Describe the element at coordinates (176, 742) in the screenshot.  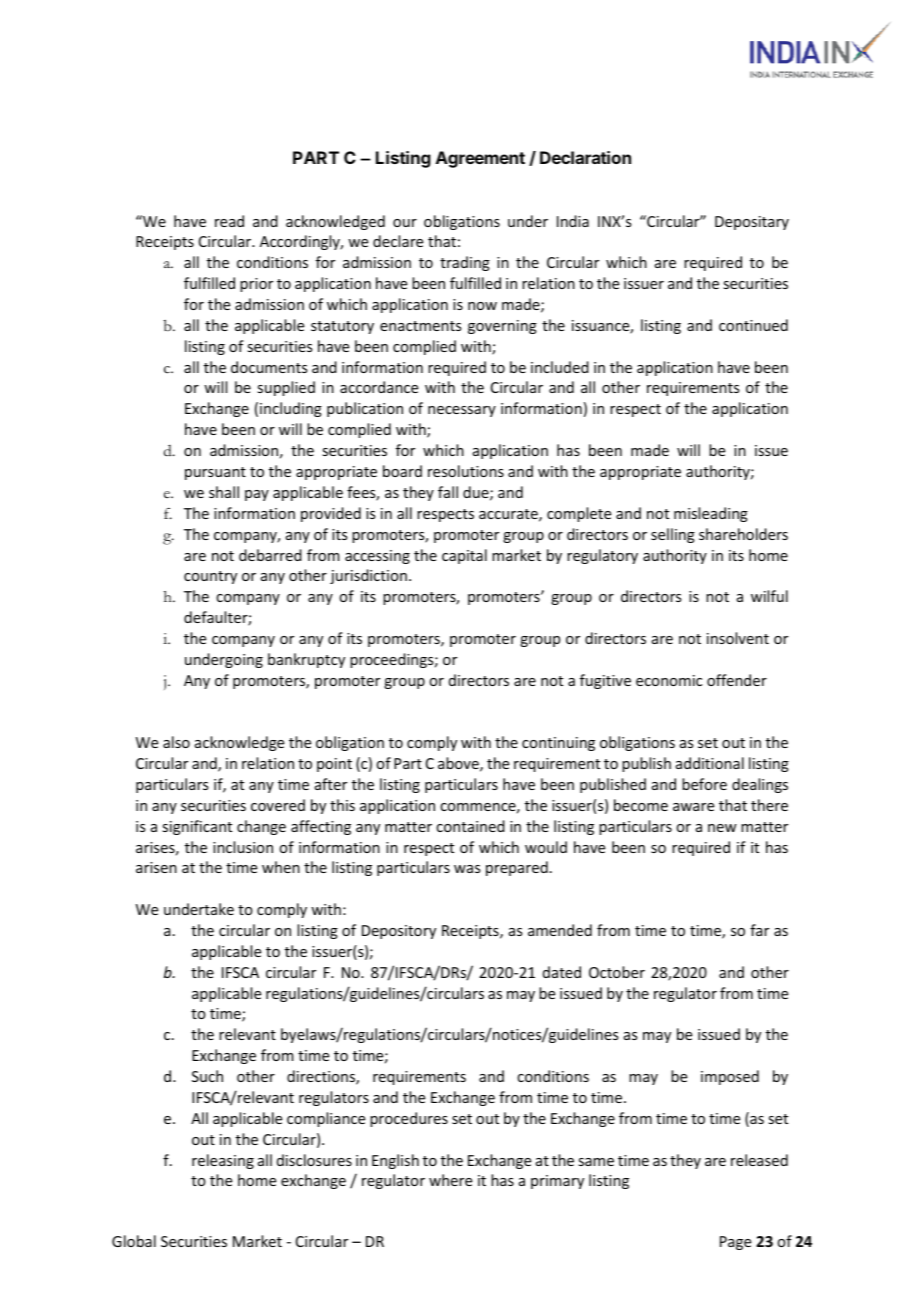
I see `also` at that location.
